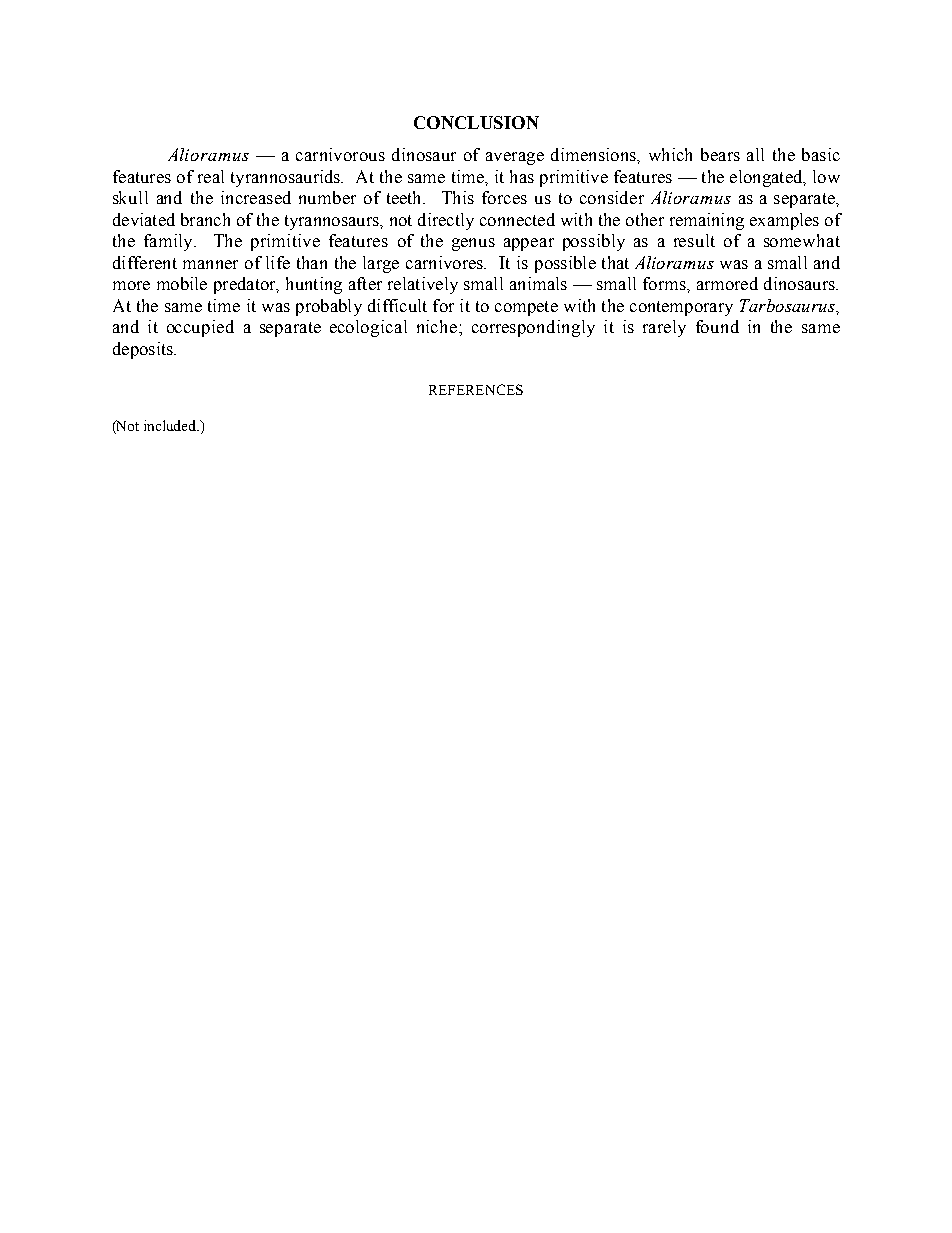 The image size is (952, 1233). I want to click on forms, so click(665, 283).
